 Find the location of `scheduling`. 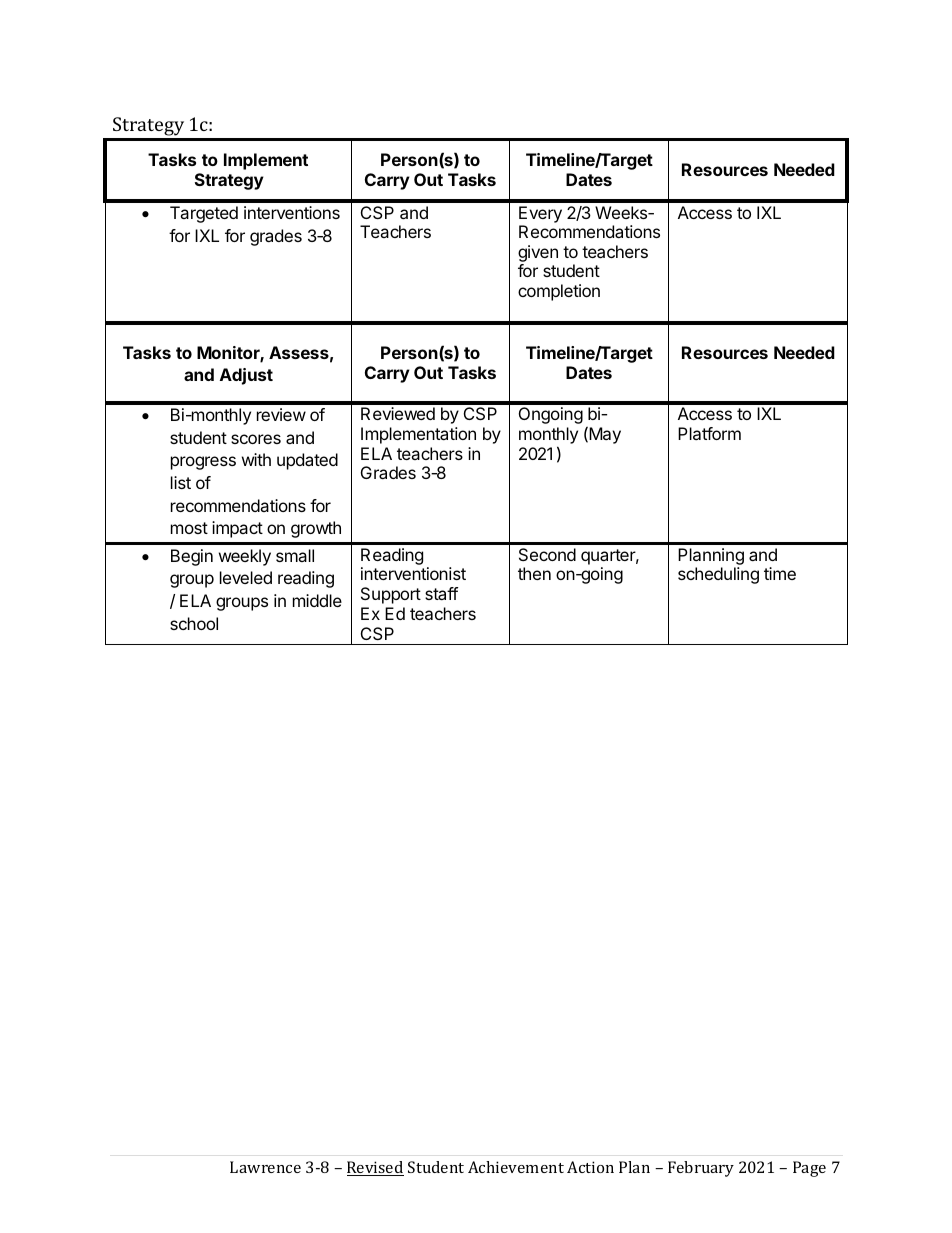

scheduling is located at coordinates (718, 575).
